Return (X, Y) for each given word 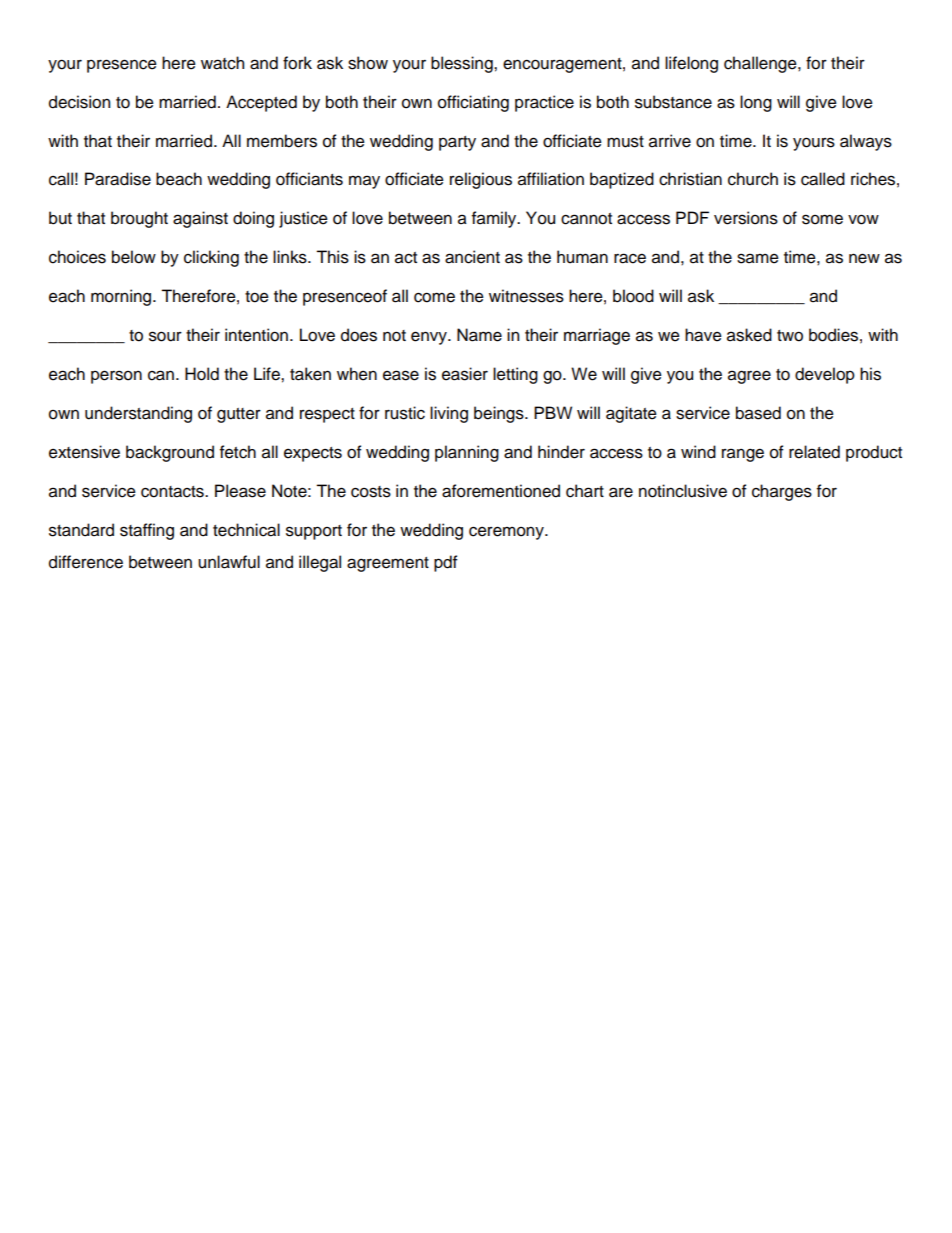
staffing (147, 531)
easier (465, 374)
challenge (761, 64)
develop (825, 375)
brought (139, 219)
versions (746, 218)
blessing (463, 64)
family (495, 219)
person (116, 377)
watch (222, 63)
